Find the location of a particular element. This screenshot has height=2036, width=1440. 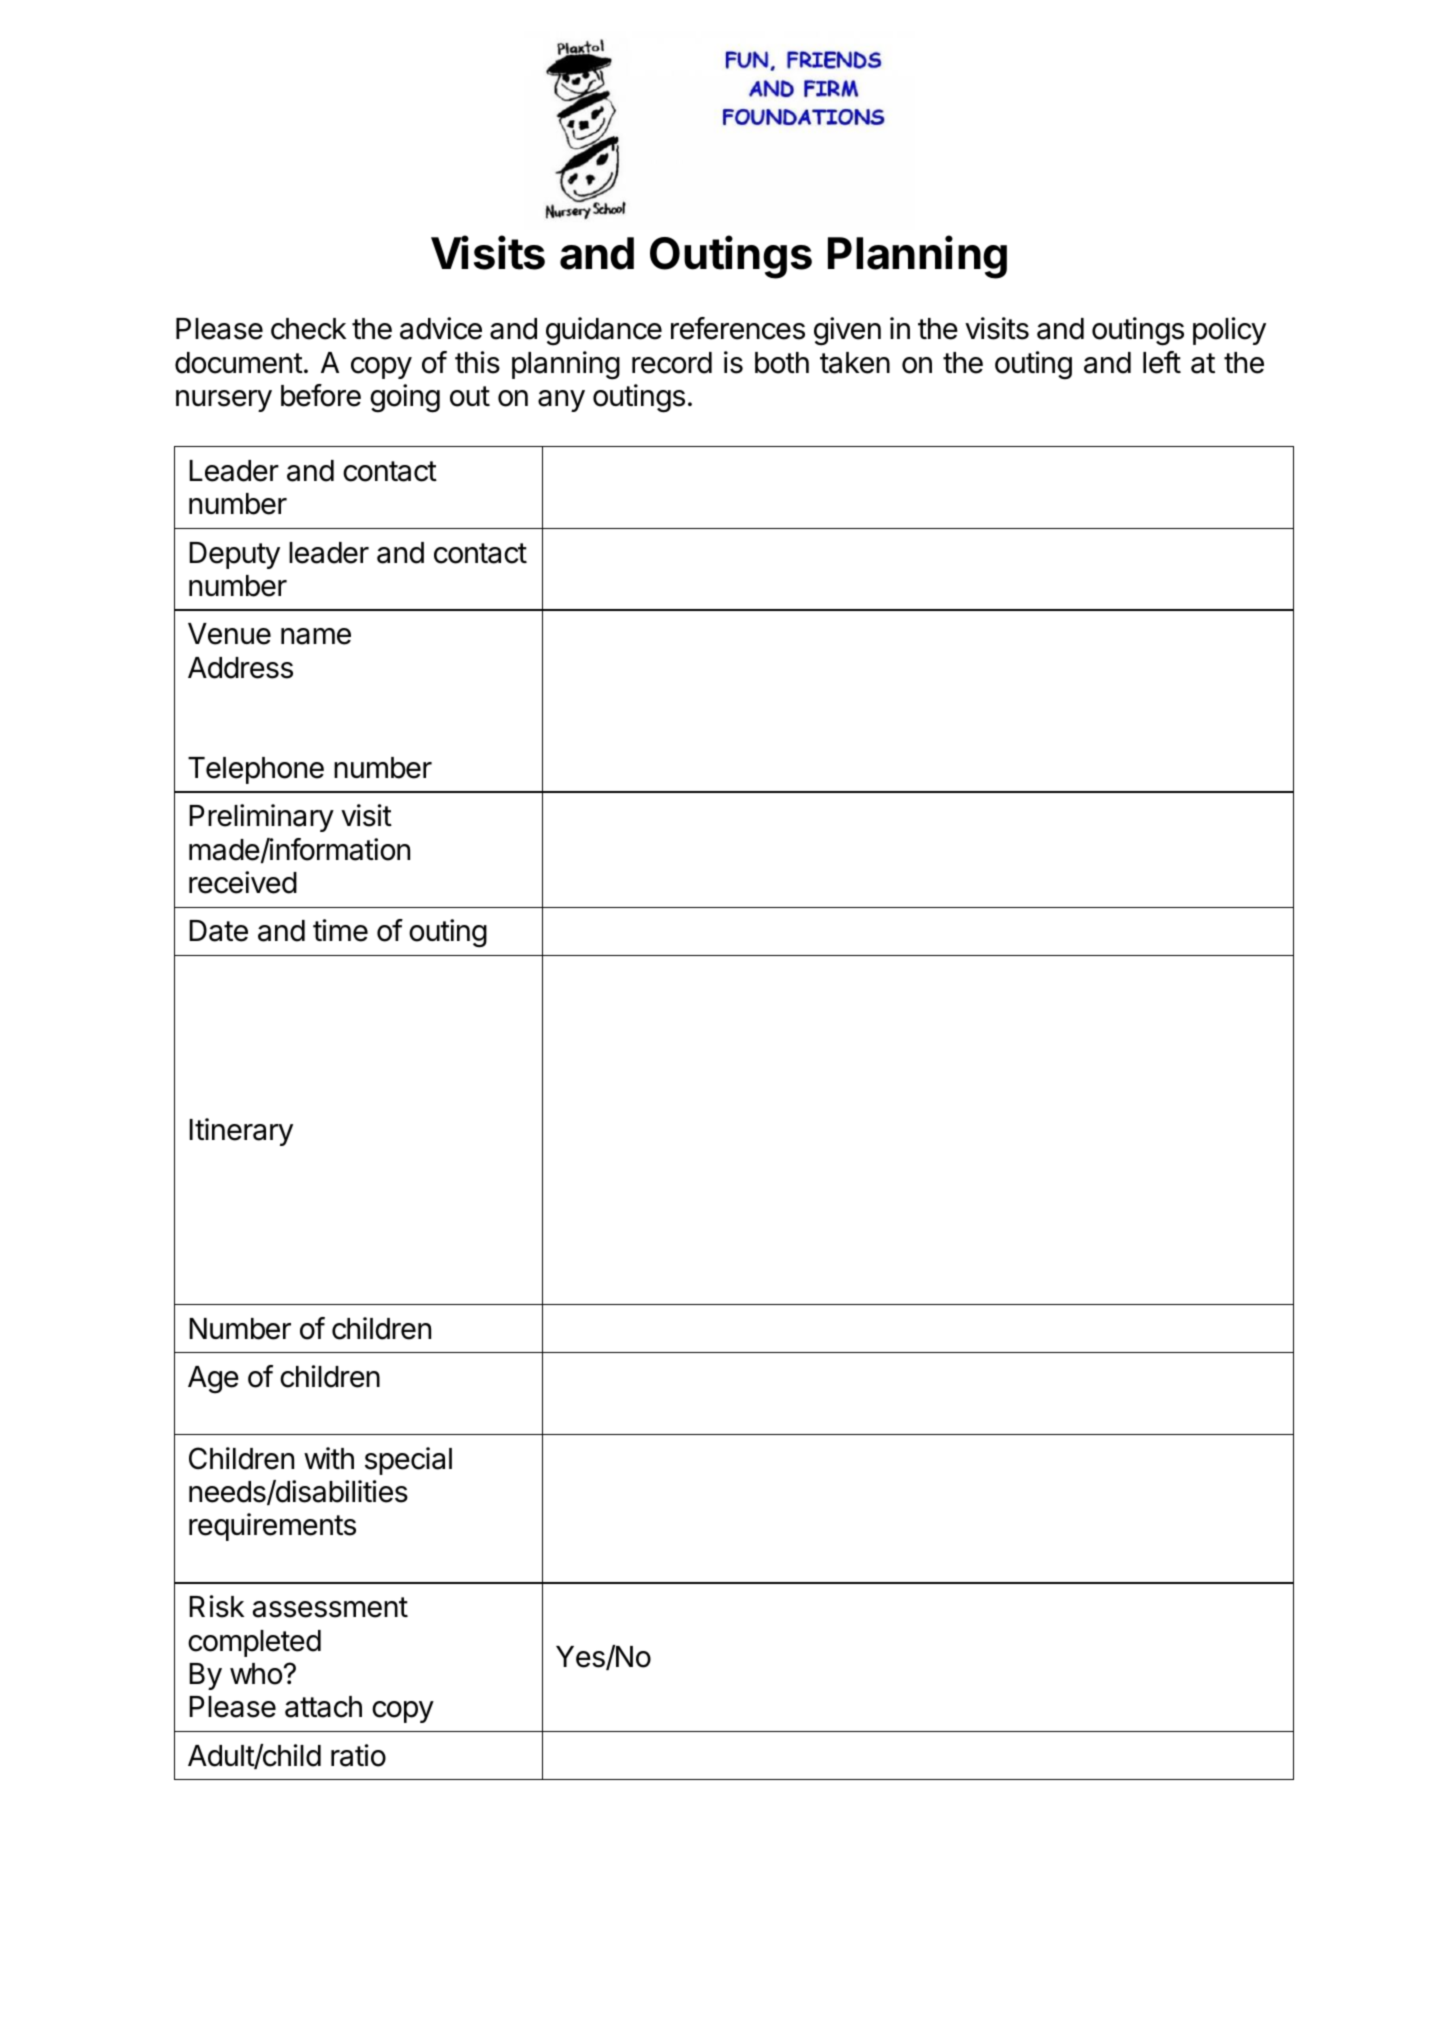

name is located at coordinates (316, 636).
